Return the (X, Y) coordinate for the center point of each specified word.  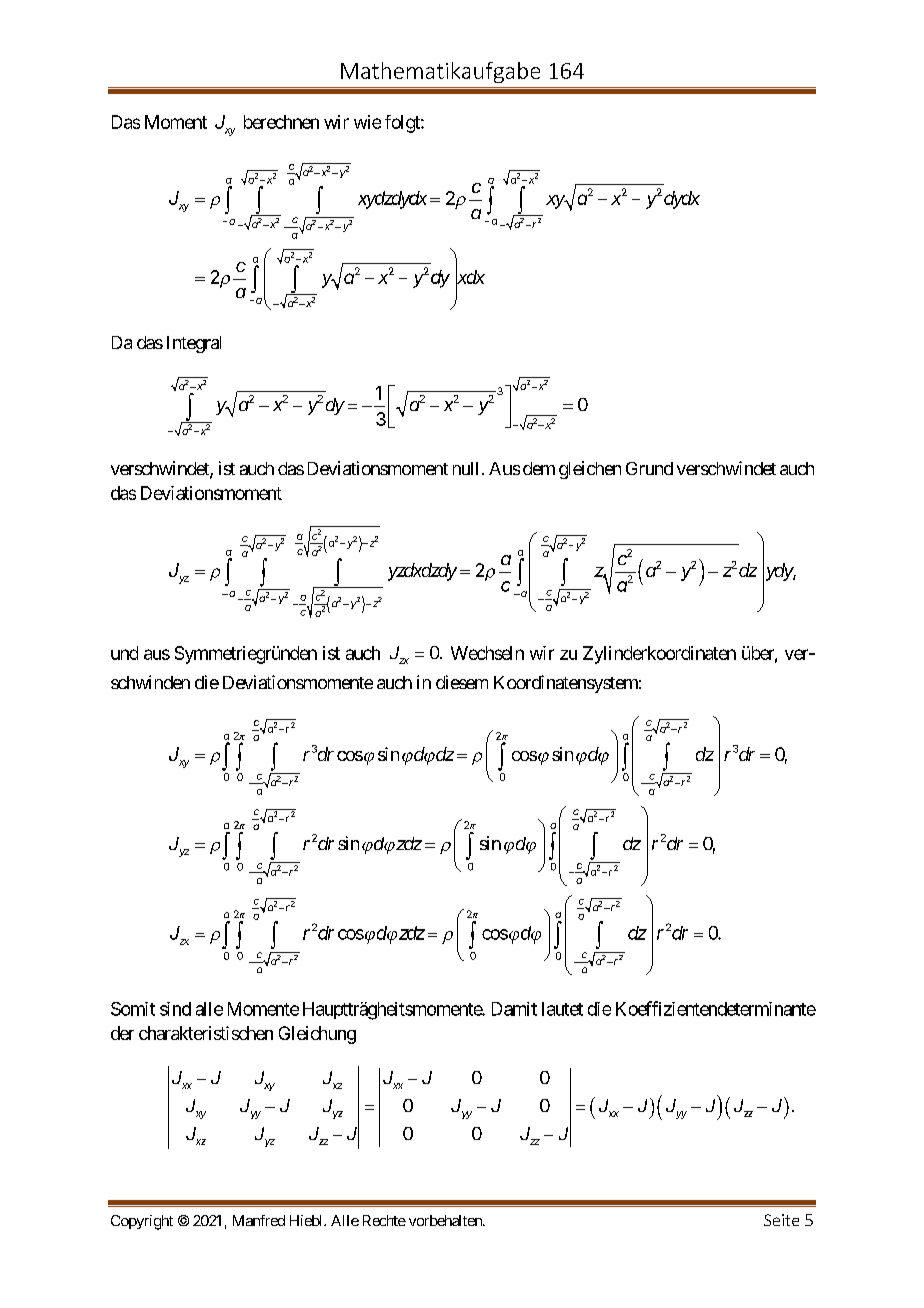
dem (539, 468)
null (465, 468)
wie (367, 122)
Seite (781, 1220)
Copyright (142, 1222)
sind (175, 1009)
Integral (194, 344)
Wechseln (487, 653)
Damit (514, 1009)
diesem (462, 682)
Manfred (259, 1220)
